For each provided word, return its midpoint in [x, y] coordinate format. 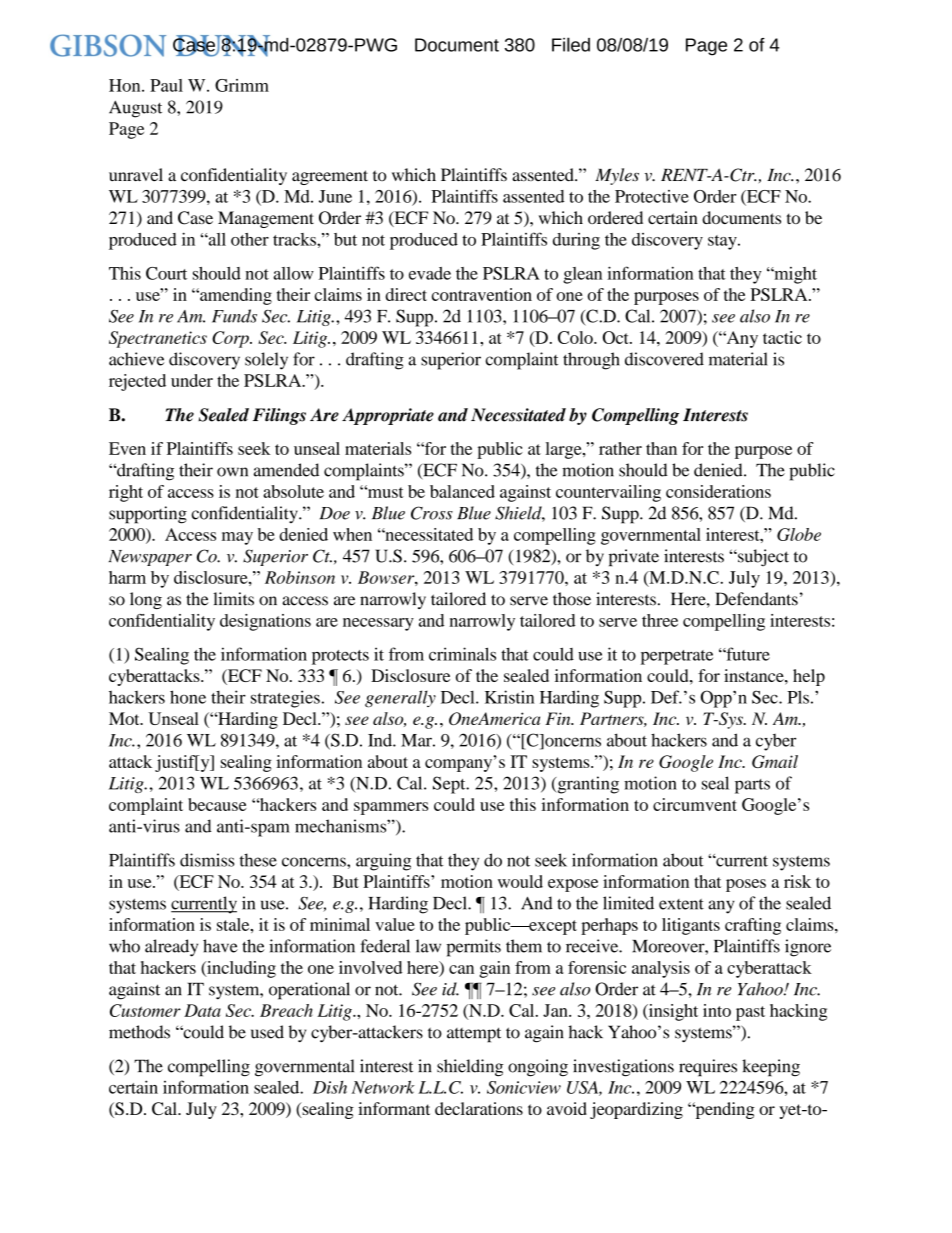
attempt [474, 1035]
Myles [617, 176]
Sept [450, 785]
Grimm [242, 85]
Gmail [775, 761]
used [267, 1032]
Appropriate [388, 416]
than [661, 448]
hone [188, 697]
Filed [571, 44]
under [192, 380]
